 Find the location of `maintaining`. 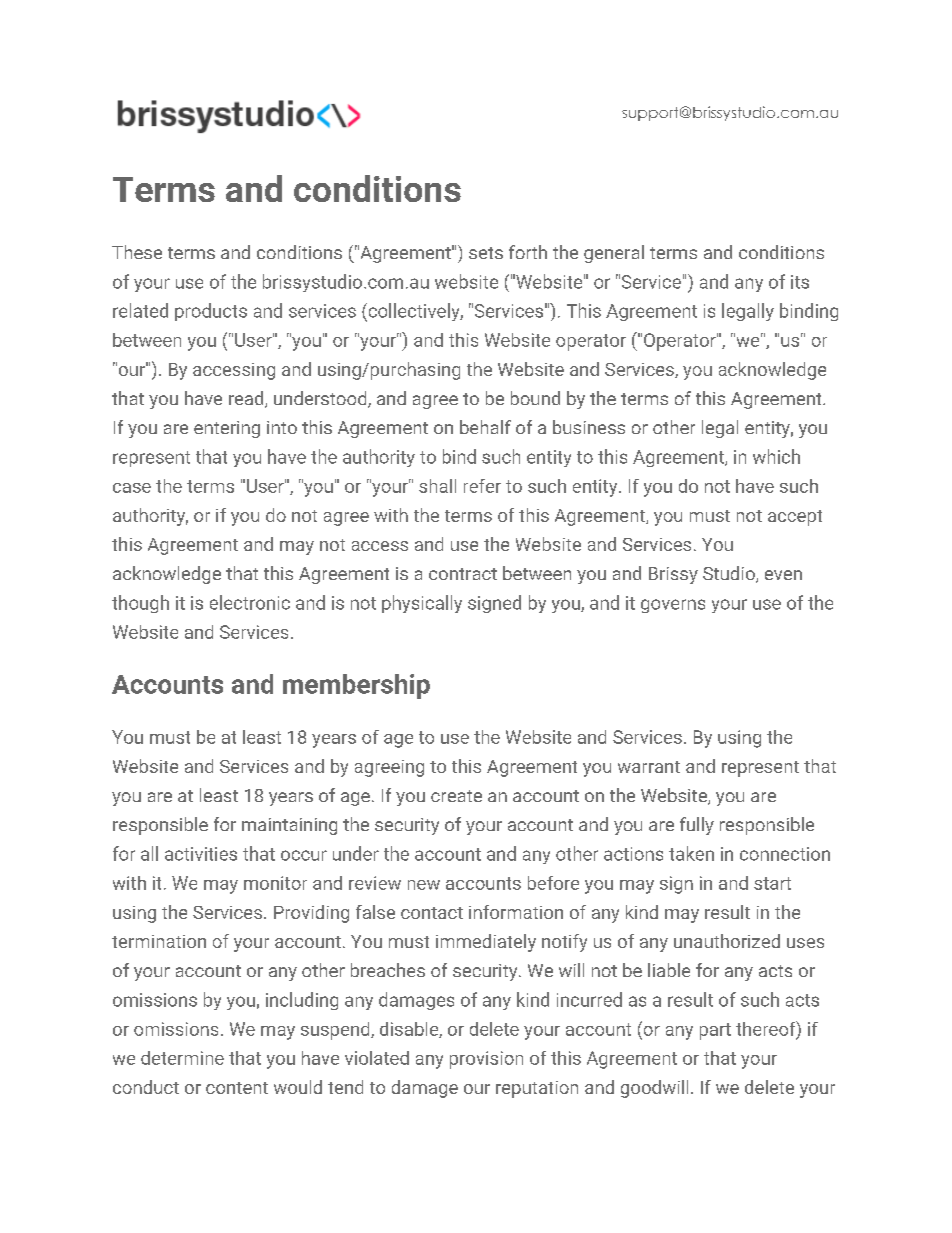

maintaining is located at coordinates (289, 826).
